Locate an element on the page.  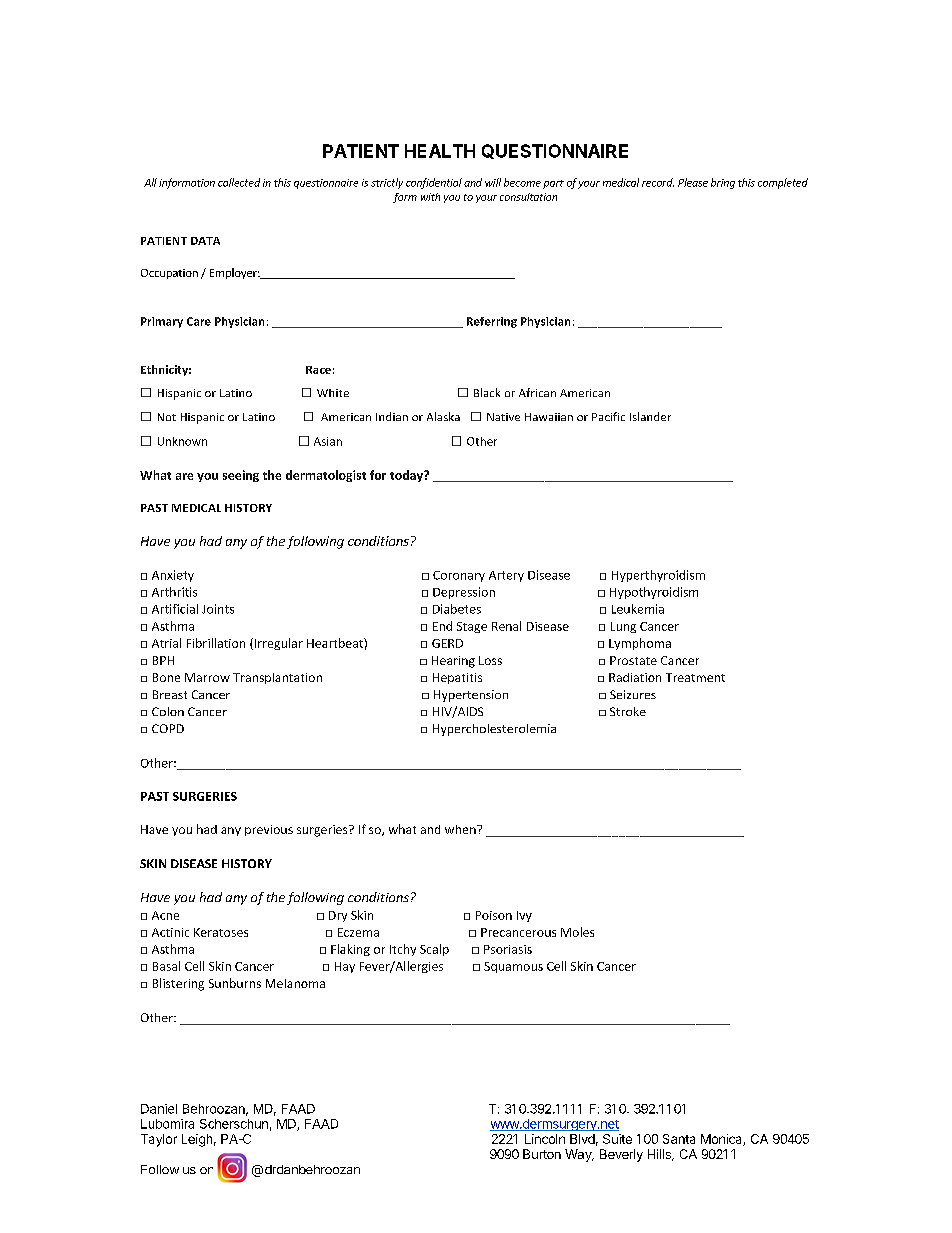
collected is located at coordinates (239, 182).
